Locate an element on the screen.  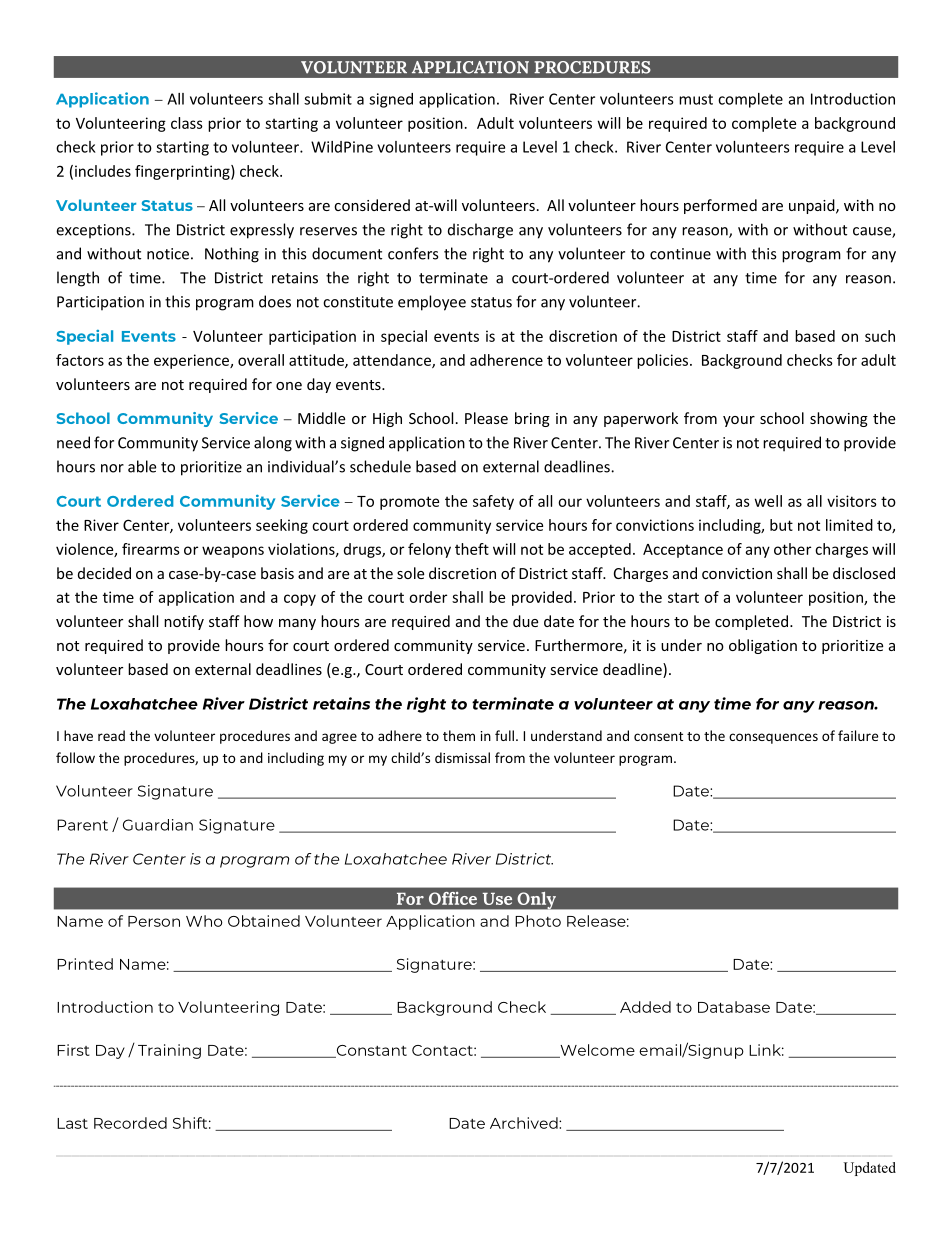
Database is located at coordinates (734, 1007).
